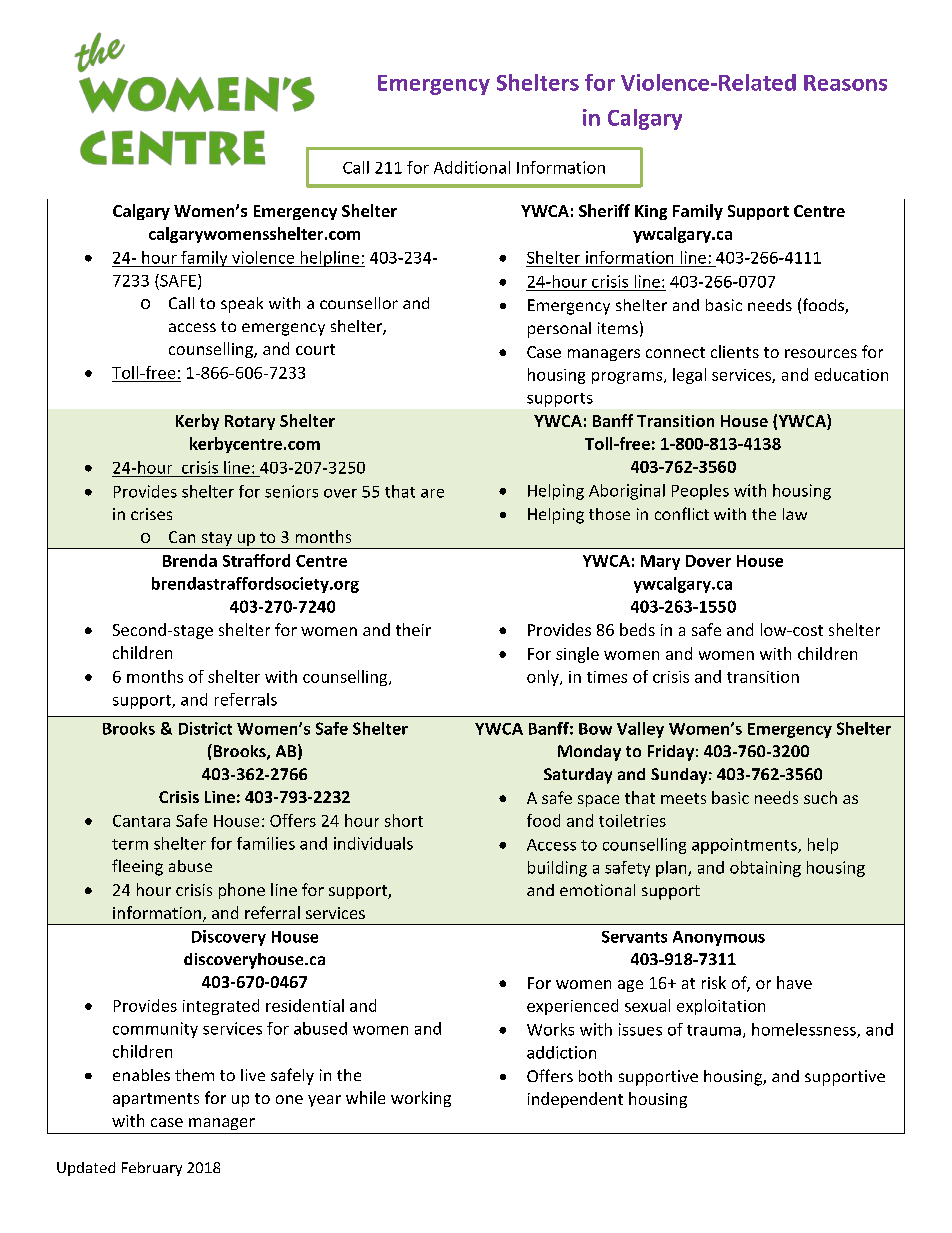 The height and width of the screenshot is (1233, 952). What do you see at coordinates (216, 540) in the screenshot?
I see `stay` at bounding box center [216, 540].
